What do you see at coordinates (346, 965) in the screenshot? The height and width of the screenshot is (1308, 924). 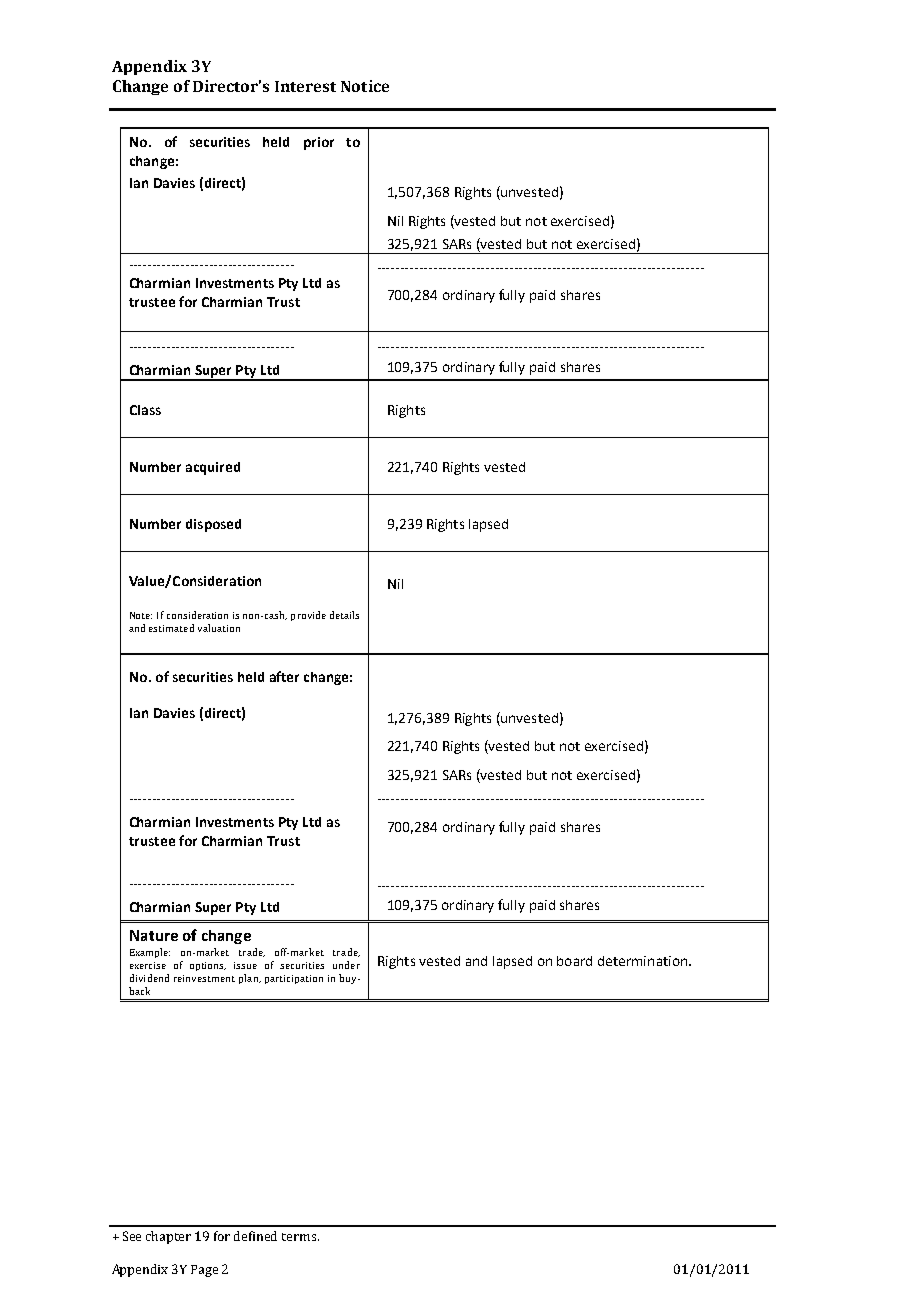 I see `under` at bounding box center [346, 965].
